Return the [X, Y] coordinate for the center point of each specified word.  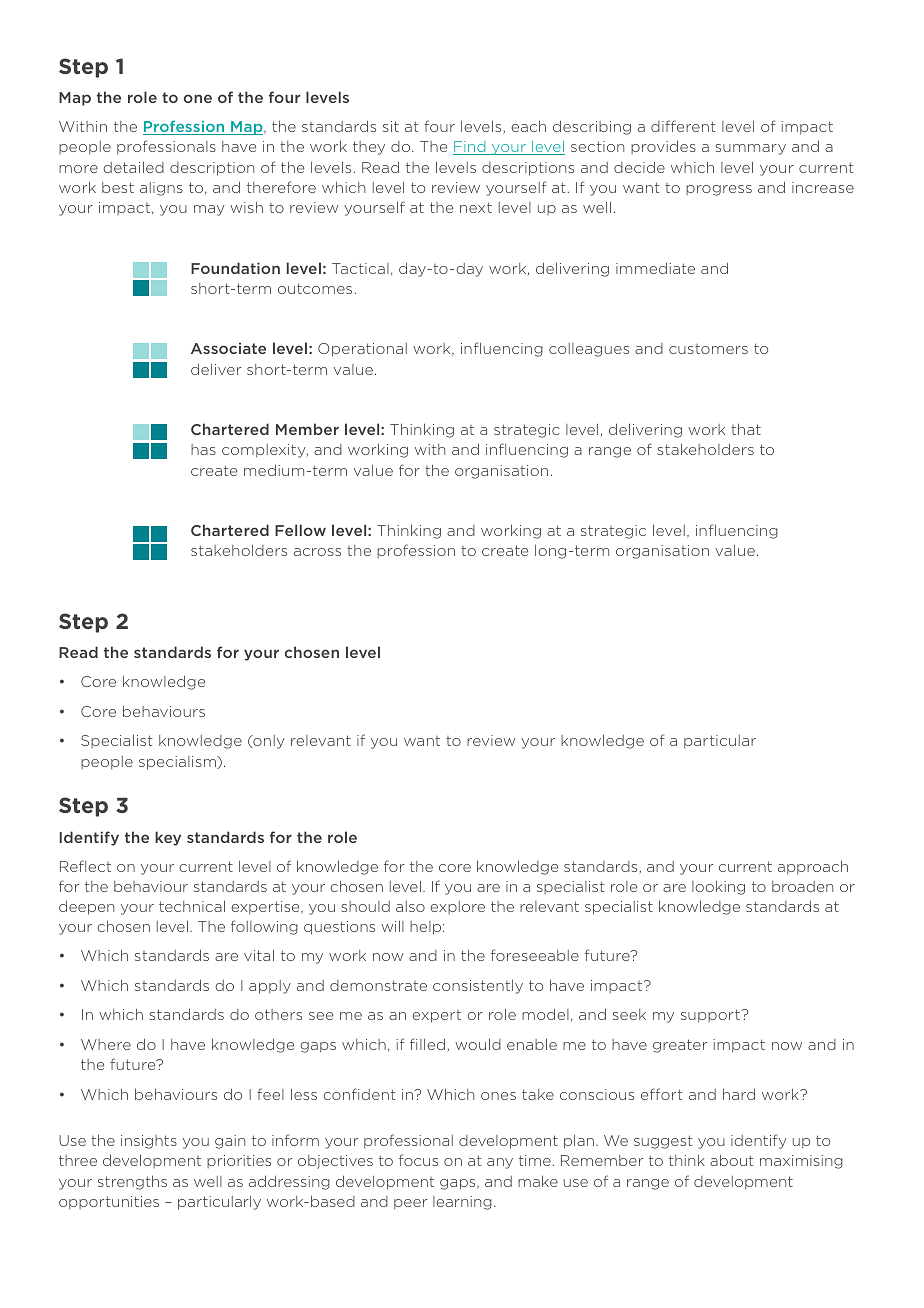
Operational [362, 350]
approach [813, 867]
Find [470, 148]
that [746, 429]
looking [718, 888]
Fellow [300, 530]
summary [750, 149]
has [203, 449]
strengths [132, 1182]
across [317, 552]
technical [192, 906]
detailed [134, 167]
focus [418, 1160]
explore [457, 907]
